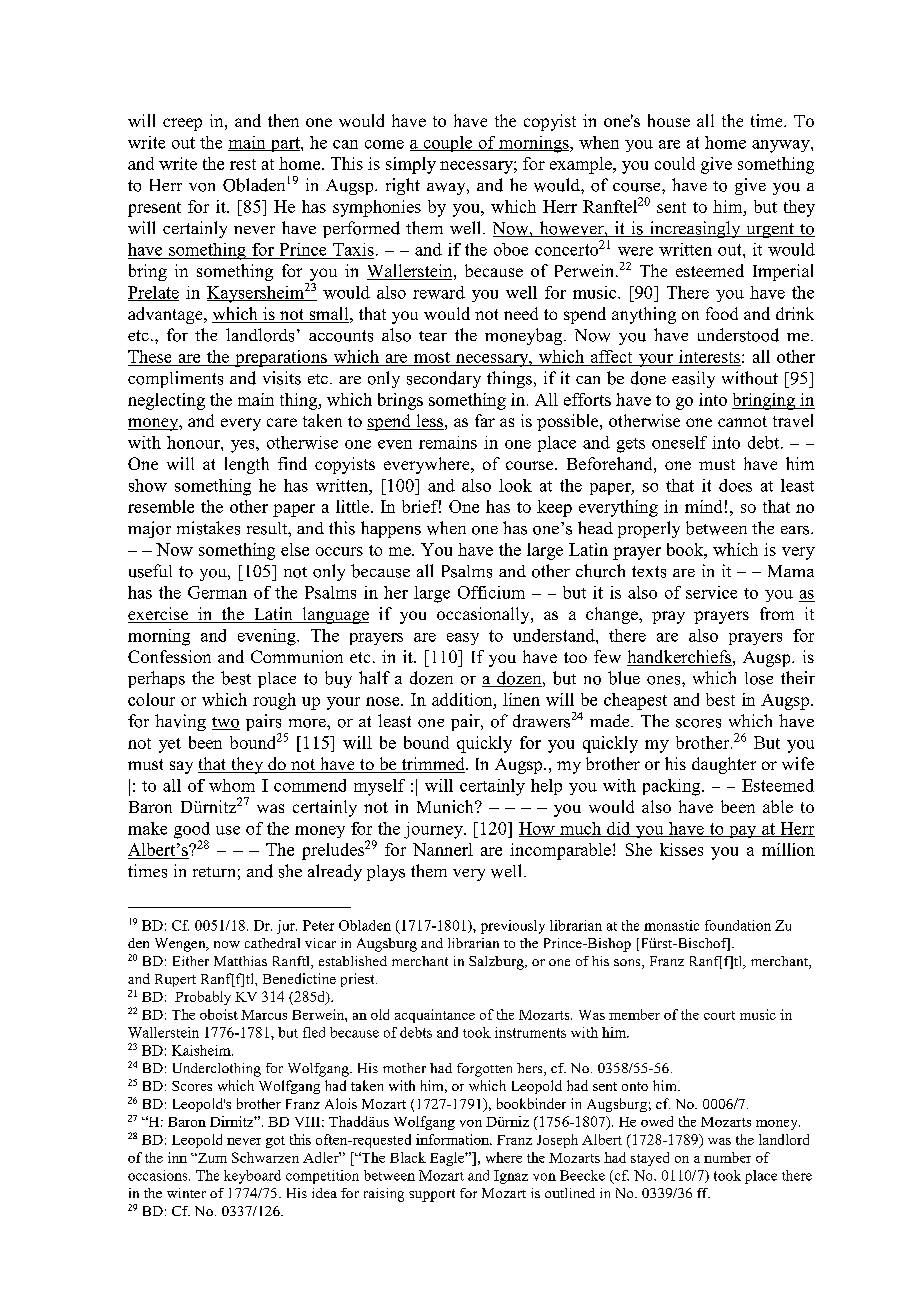 This page has width=924, height=1308. Describe the element at coordinates (448, 144) in the page. I see `couple` at that location.
